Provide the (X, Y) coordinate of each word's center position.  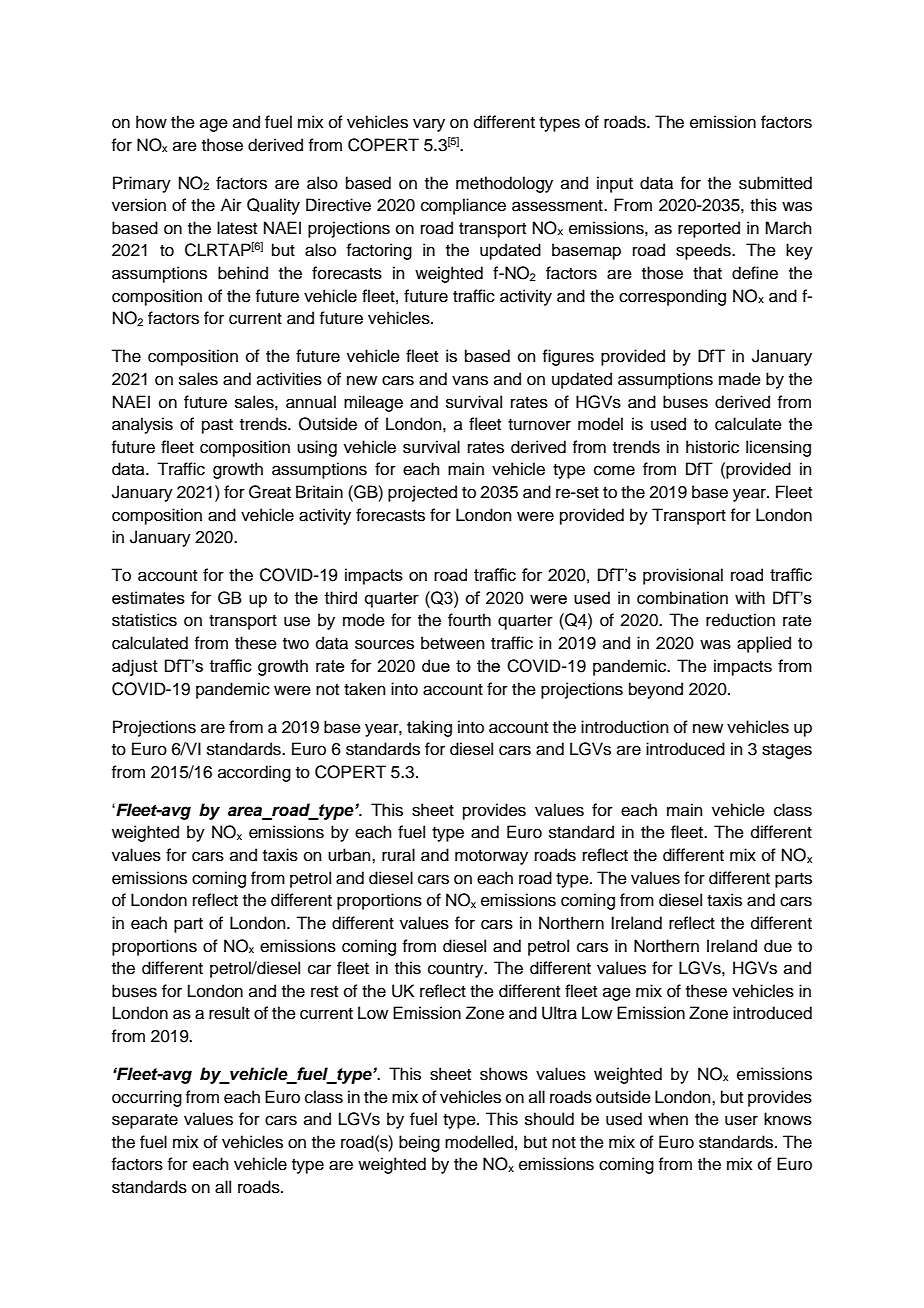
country (457, 970)
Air (231, 204)
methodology (504, 184)
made (740, 379)
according (254, 773)
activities (289, 379)
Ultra (559, 1013)
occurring (147, 1098)
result (229, 1013)
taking (429, 728)
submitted (775, 183)
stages (787, 751)
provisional (683, 576)
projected (422, 493)
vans (470, 380)
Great (270, 492)
